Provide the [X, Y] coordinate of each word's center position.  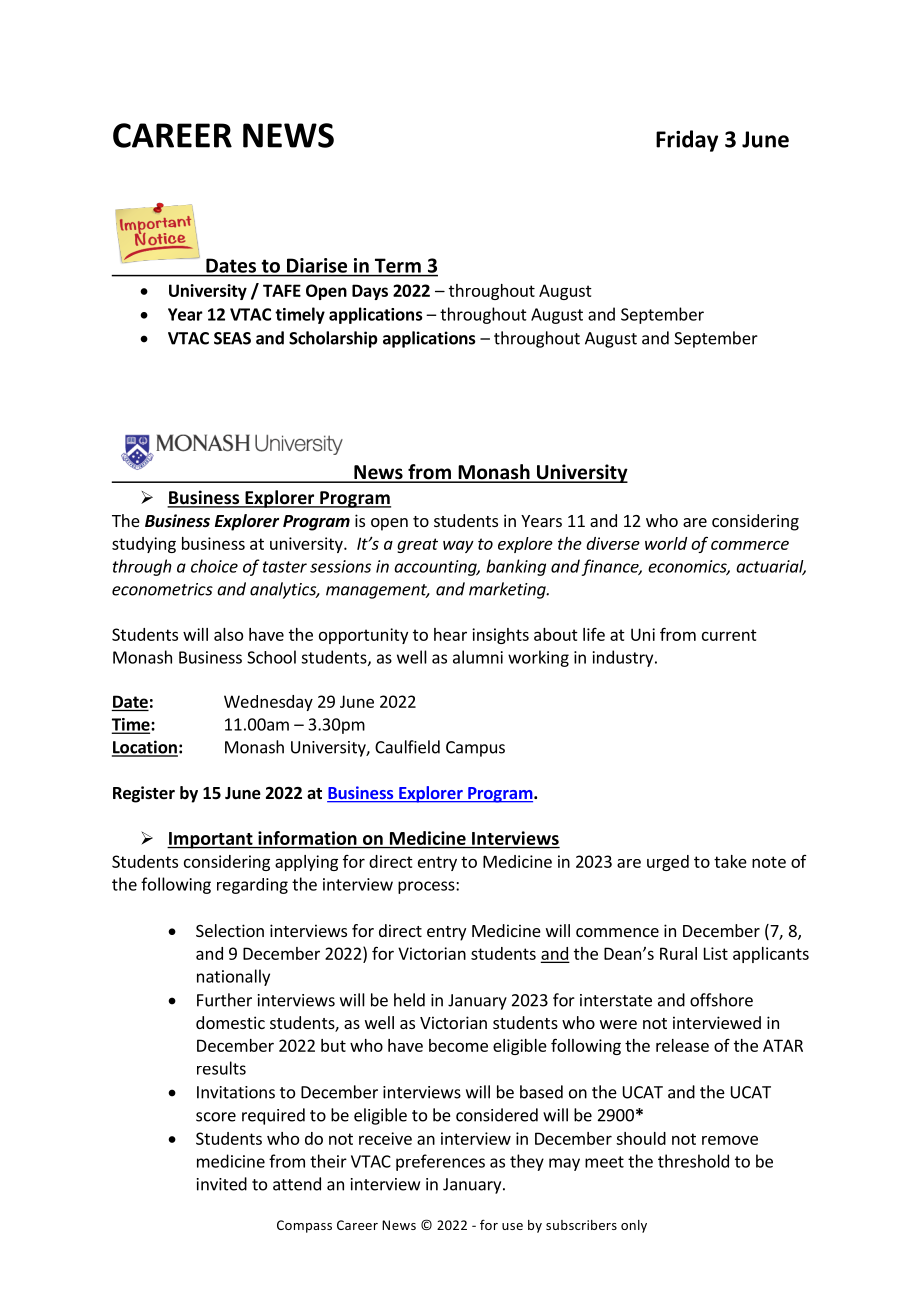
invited [222, 1184]
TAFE [282, 290]
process [427, 887]
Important [211, 840]
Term [398, 266]
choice [214, 566]
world [666, 543]
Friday [687, 141]
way [458, 546]
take [730, 861]
